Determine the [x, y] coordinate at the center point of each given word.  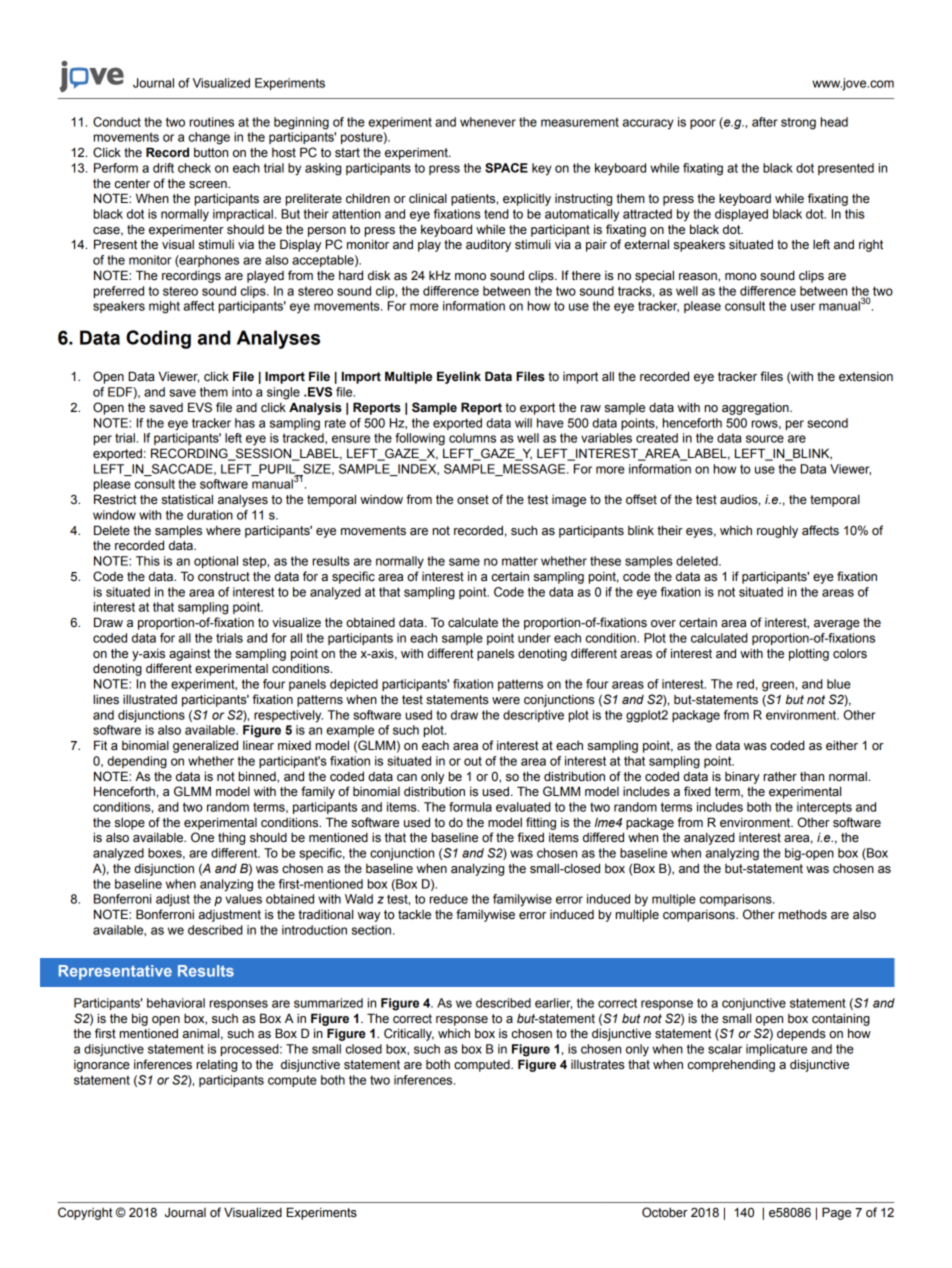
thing [231, 839]
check [194, 168]
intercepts [824, 808]
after [765, 122]
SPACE [506, 168]
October [665, 1212]
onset [473, 500]
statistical [187, 499]
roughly [777, 531]
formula [470, 807]
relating [217, 1066]
